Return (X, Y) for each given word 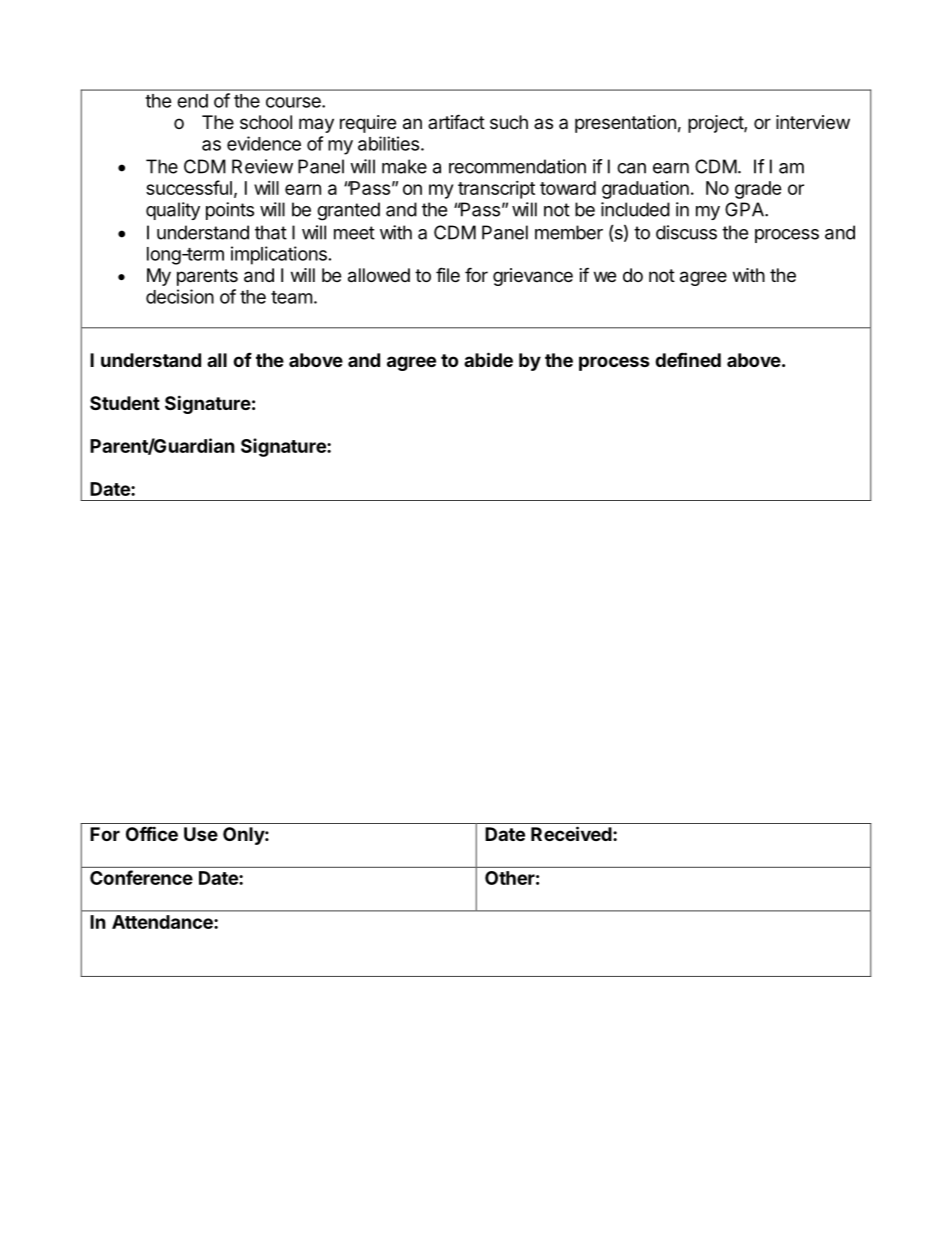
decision (180, 296)
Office (152, 833)
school (266, 122)
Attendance (163, 922)
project (716, 124)
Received (571, 833)
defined (688, 359)
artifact (456, 122)
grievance (533, 277)
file (448, 274)
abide (488, 359)
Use (201, 834)
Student (125, 403)
